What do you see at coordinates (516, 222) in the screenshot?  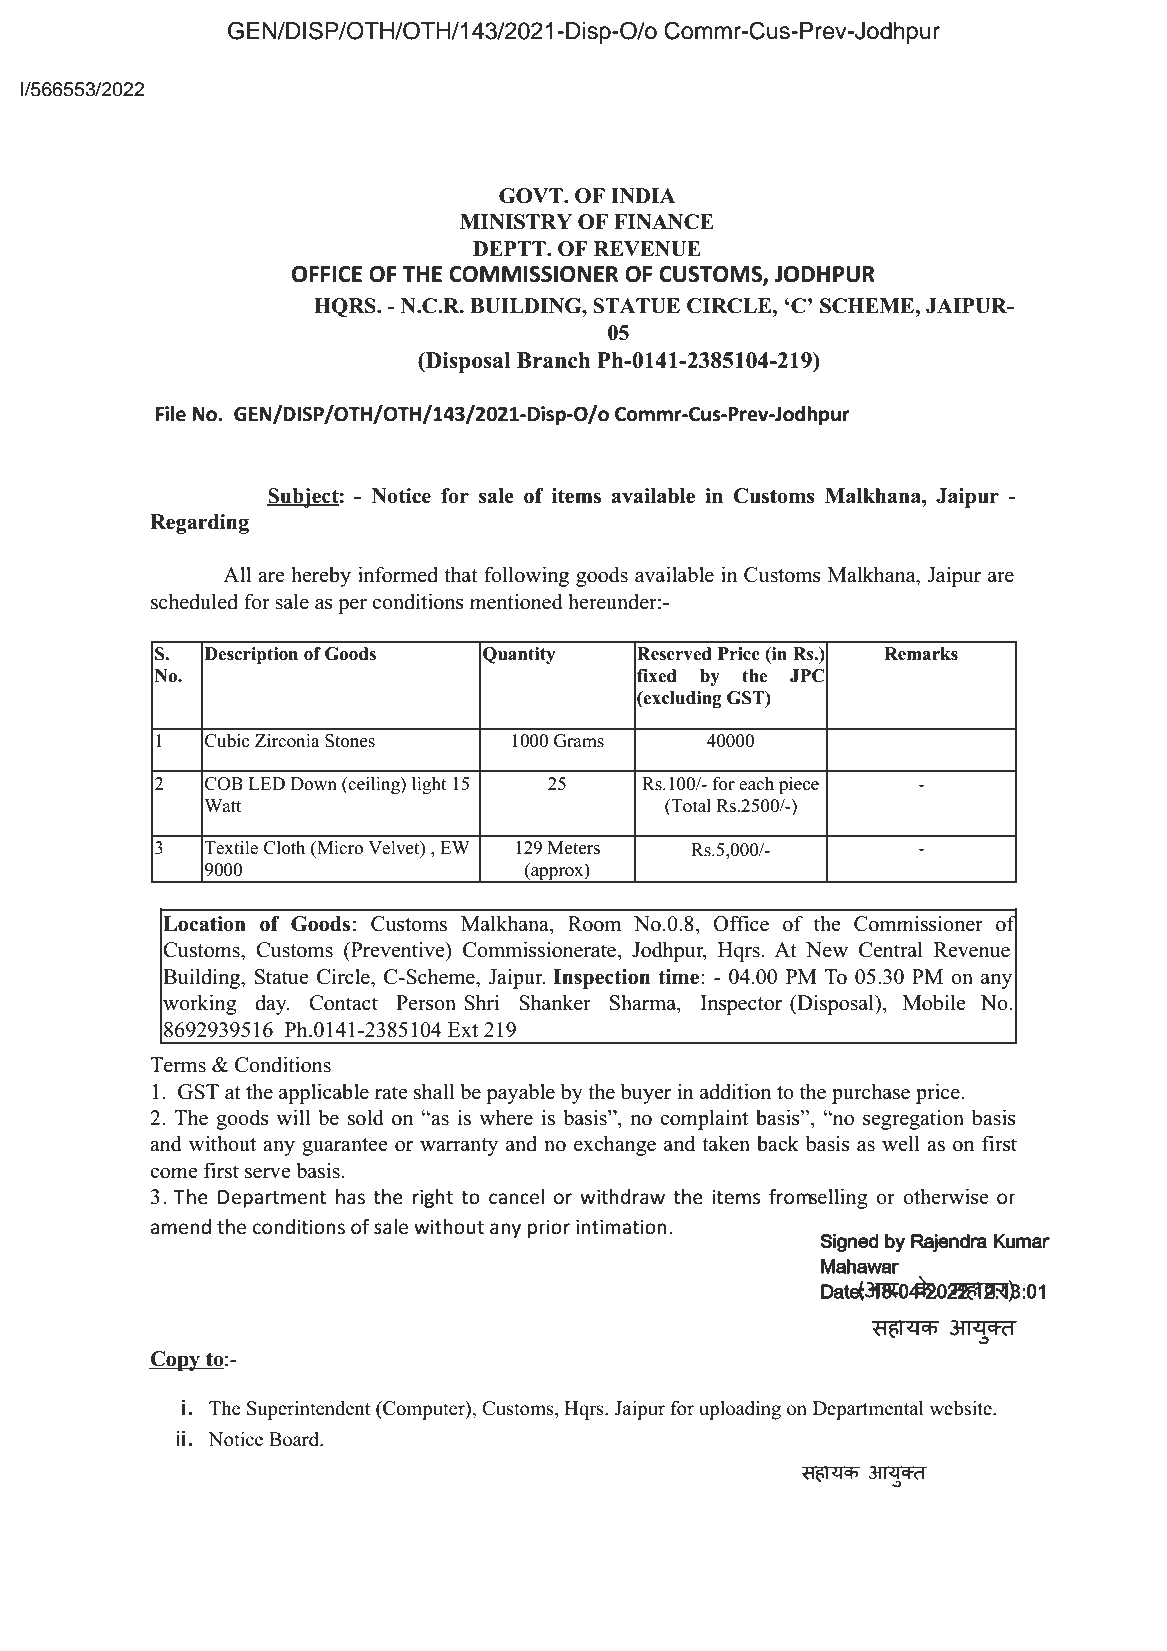 I see `MINISTRY` at bounding box center [516, 222].
